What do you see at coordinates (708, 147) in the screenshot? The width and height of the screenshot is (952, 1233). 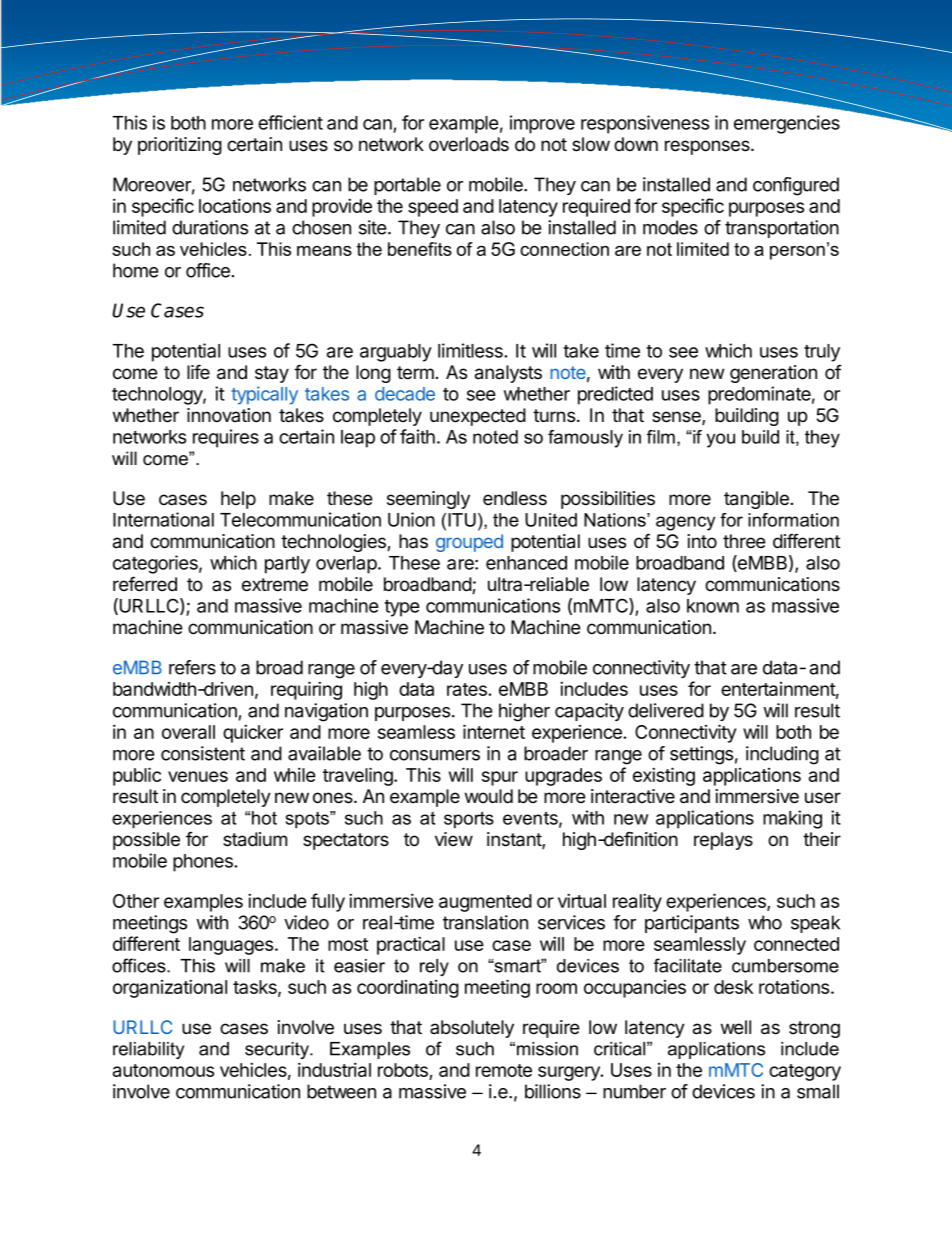 I see `responses` at bounding box center [708, 147].
